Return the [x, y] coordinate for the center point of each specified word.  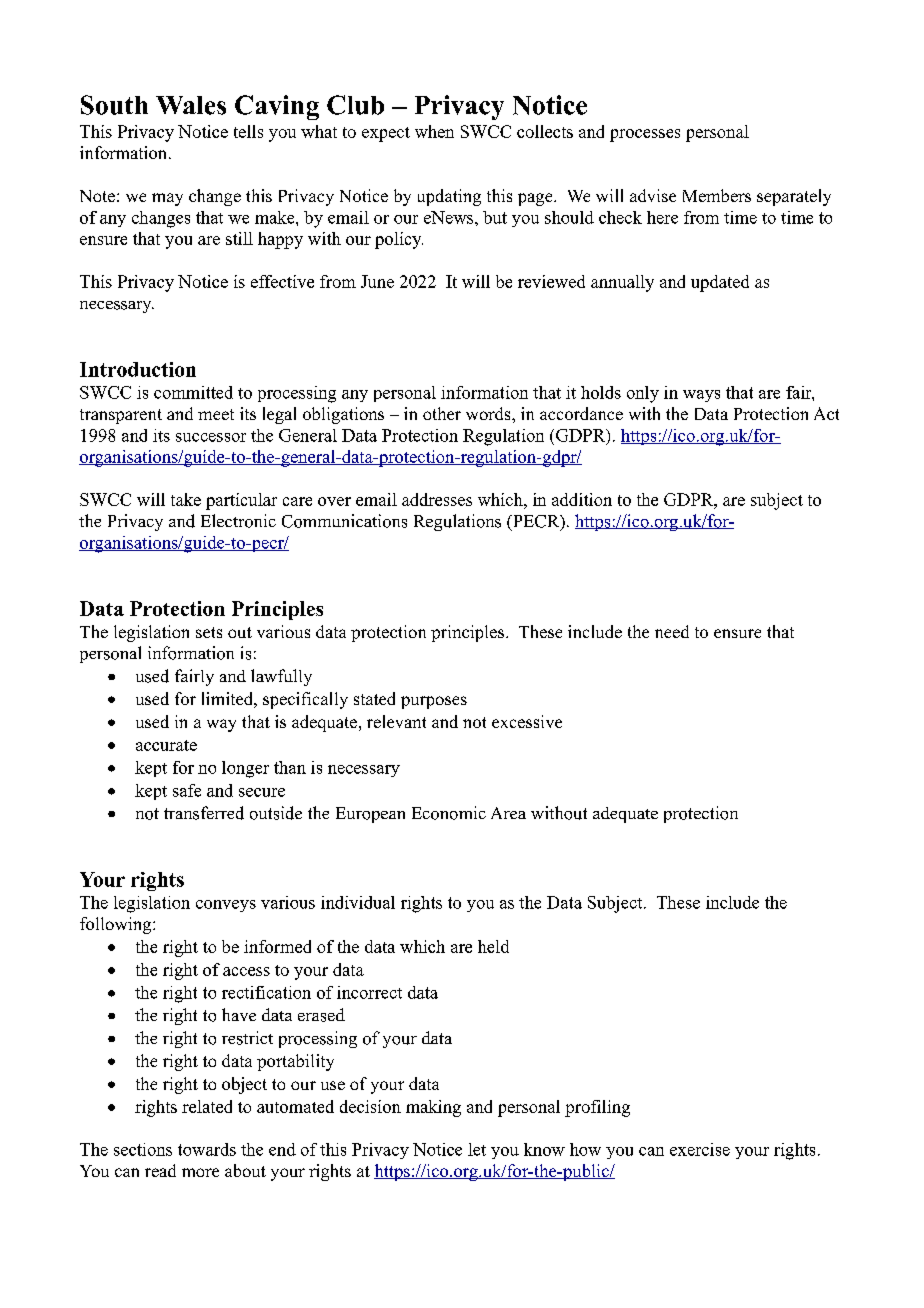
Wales [191, 105]
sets [209, 632]
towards [207, 1149]
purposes [434, 702]
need [672, 631]
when [434, 131]
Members [717, 195]
